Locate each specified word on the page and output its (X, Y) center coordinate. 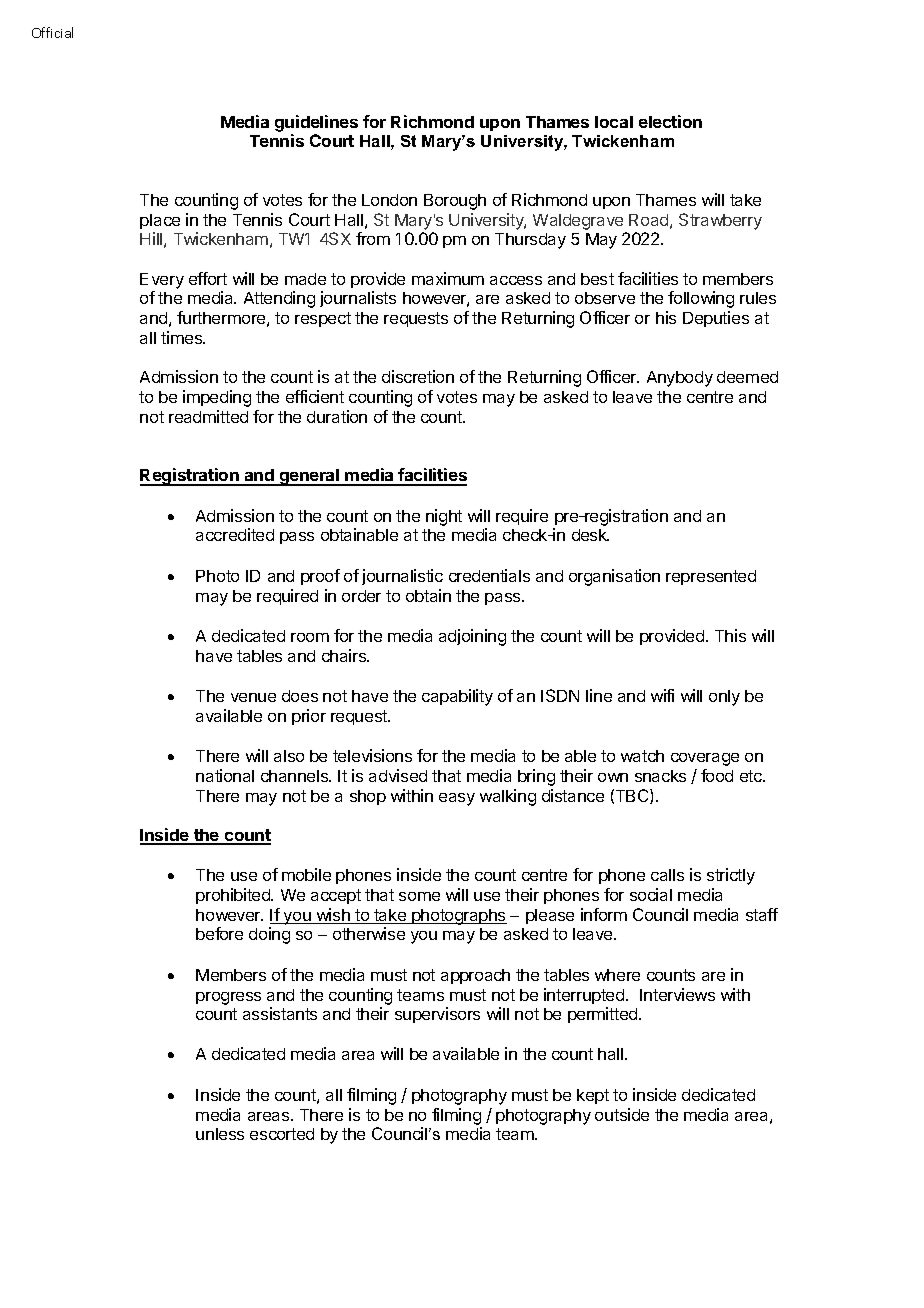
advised (398, 775)
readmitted (208, 416)
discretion (418, 376)
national (225, 775)
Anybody (680, 379)
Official (52, 32)
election (670, 121)
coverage (705, 759)
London (389, 200)
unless (220, 1134)
